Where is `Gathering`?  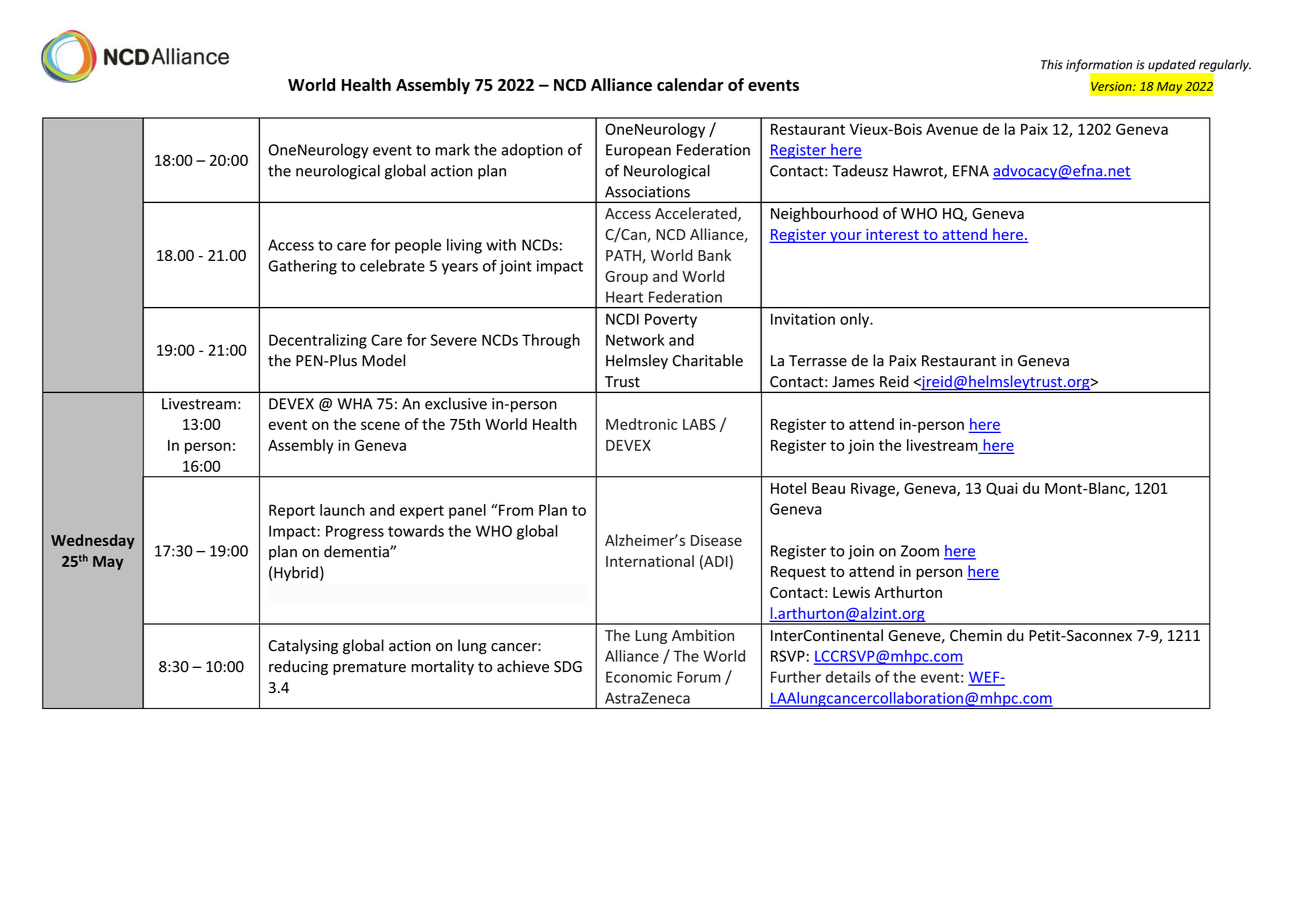
Gathering is located at coordinates (302, 267).
